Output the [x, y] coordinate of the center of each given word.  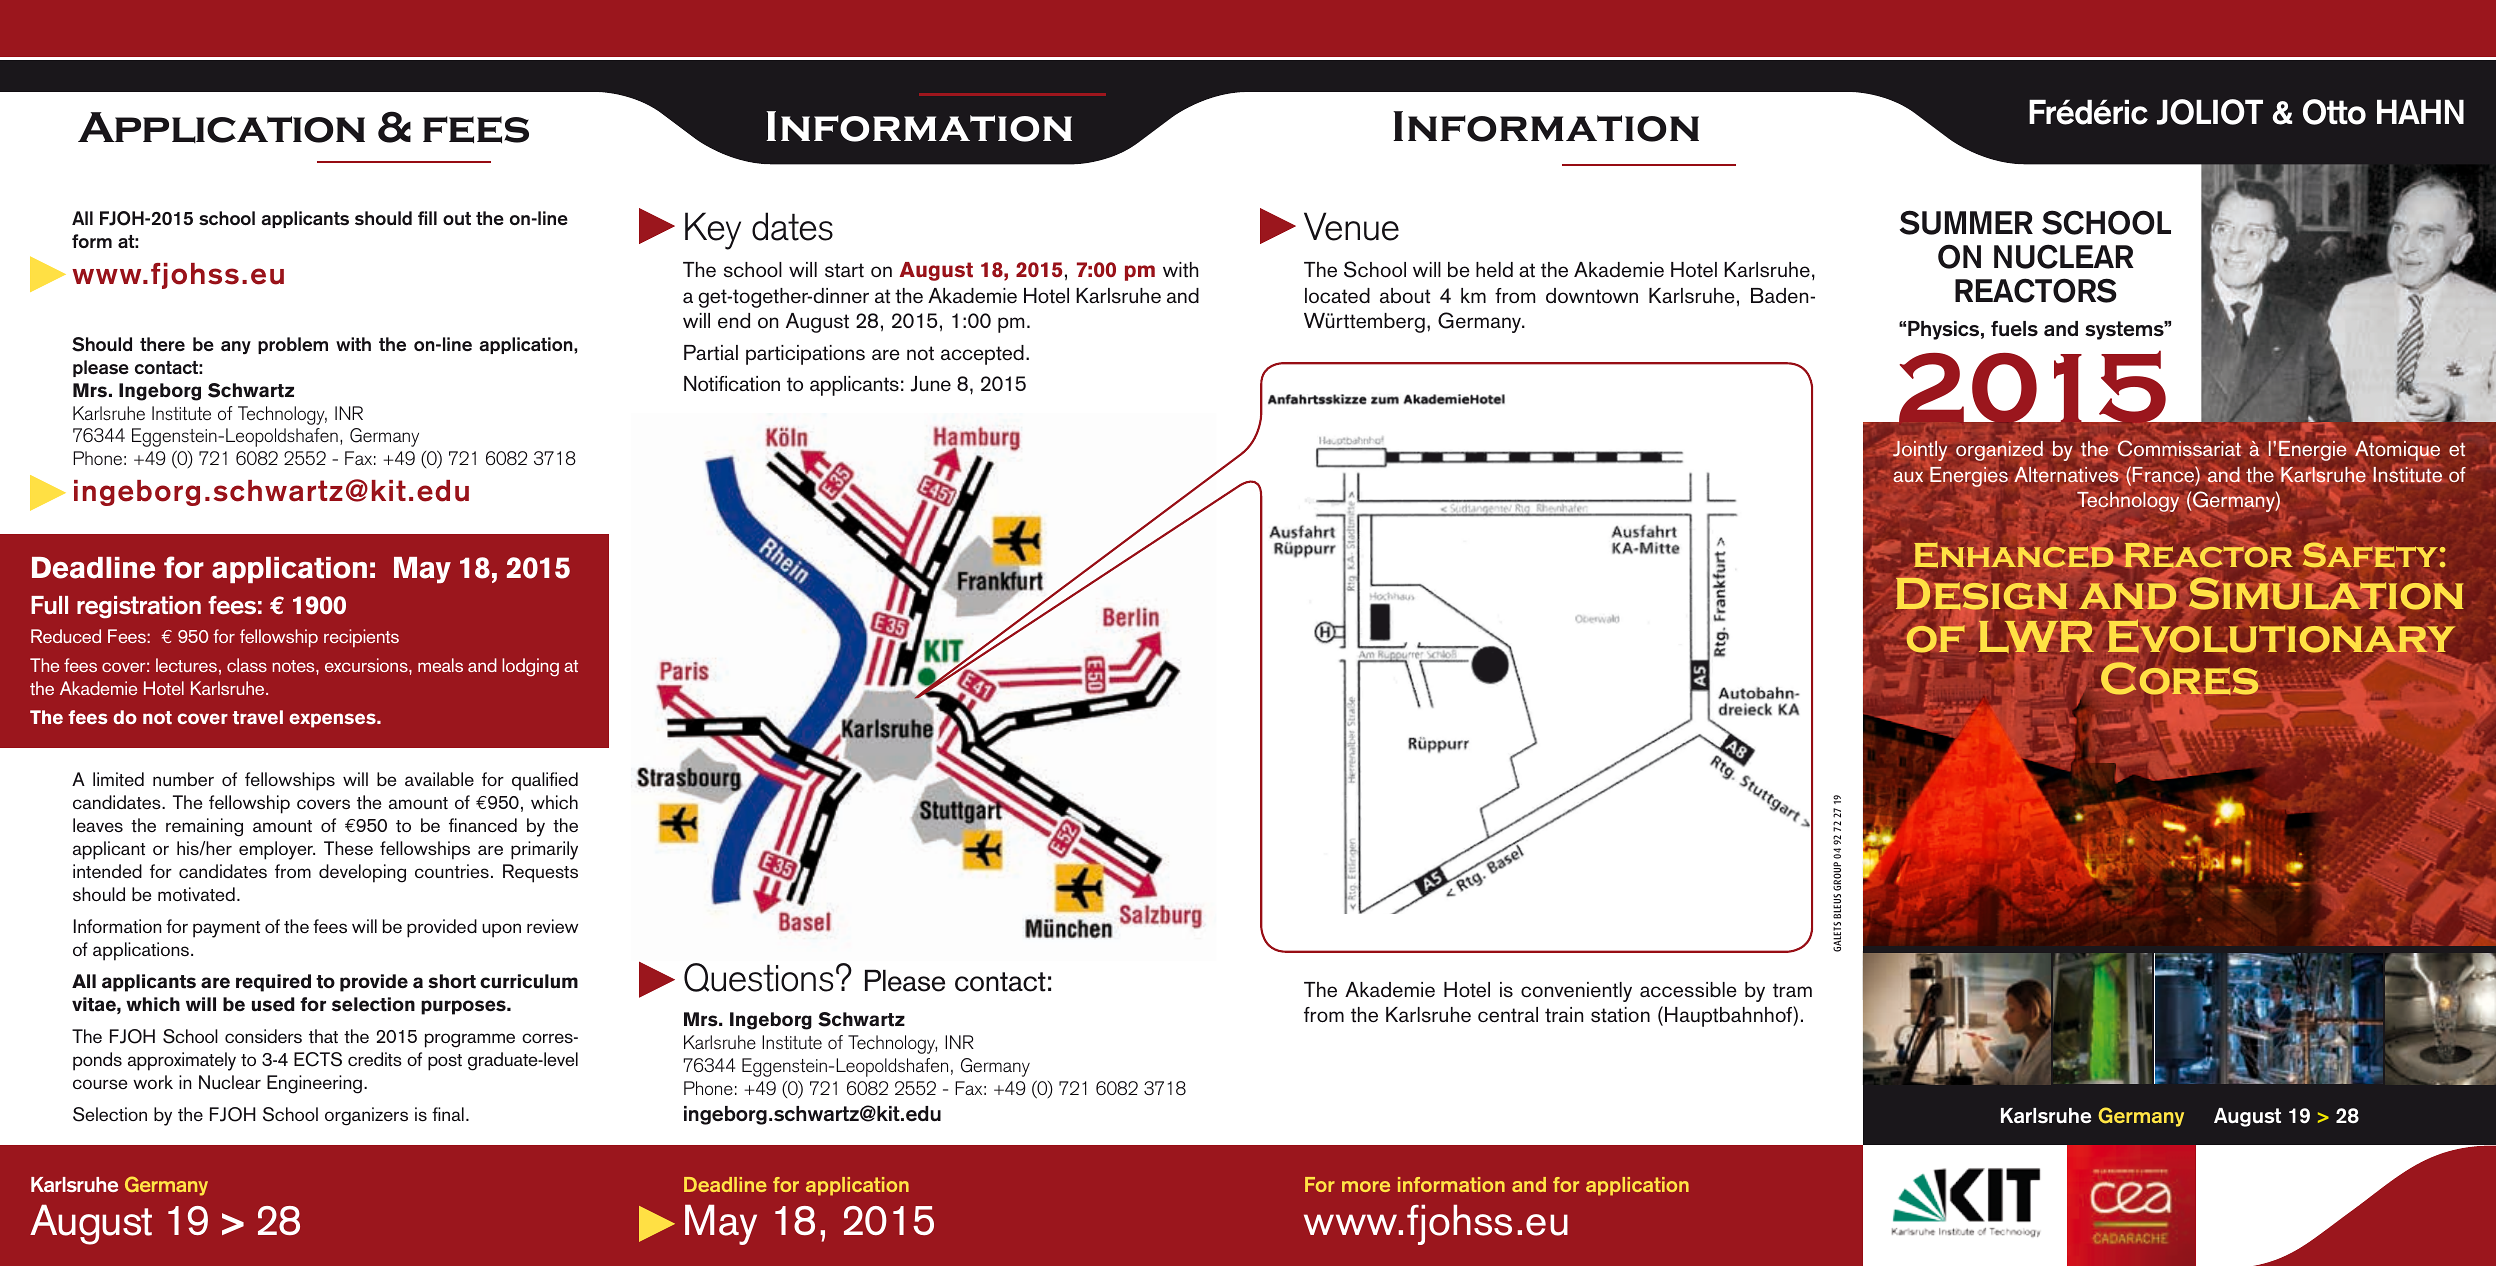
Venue [1351, 226]
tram [1792, 990]
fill [427, 218]
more [1366, 1186]
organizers [366, 1116]
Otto [2334, 112]
